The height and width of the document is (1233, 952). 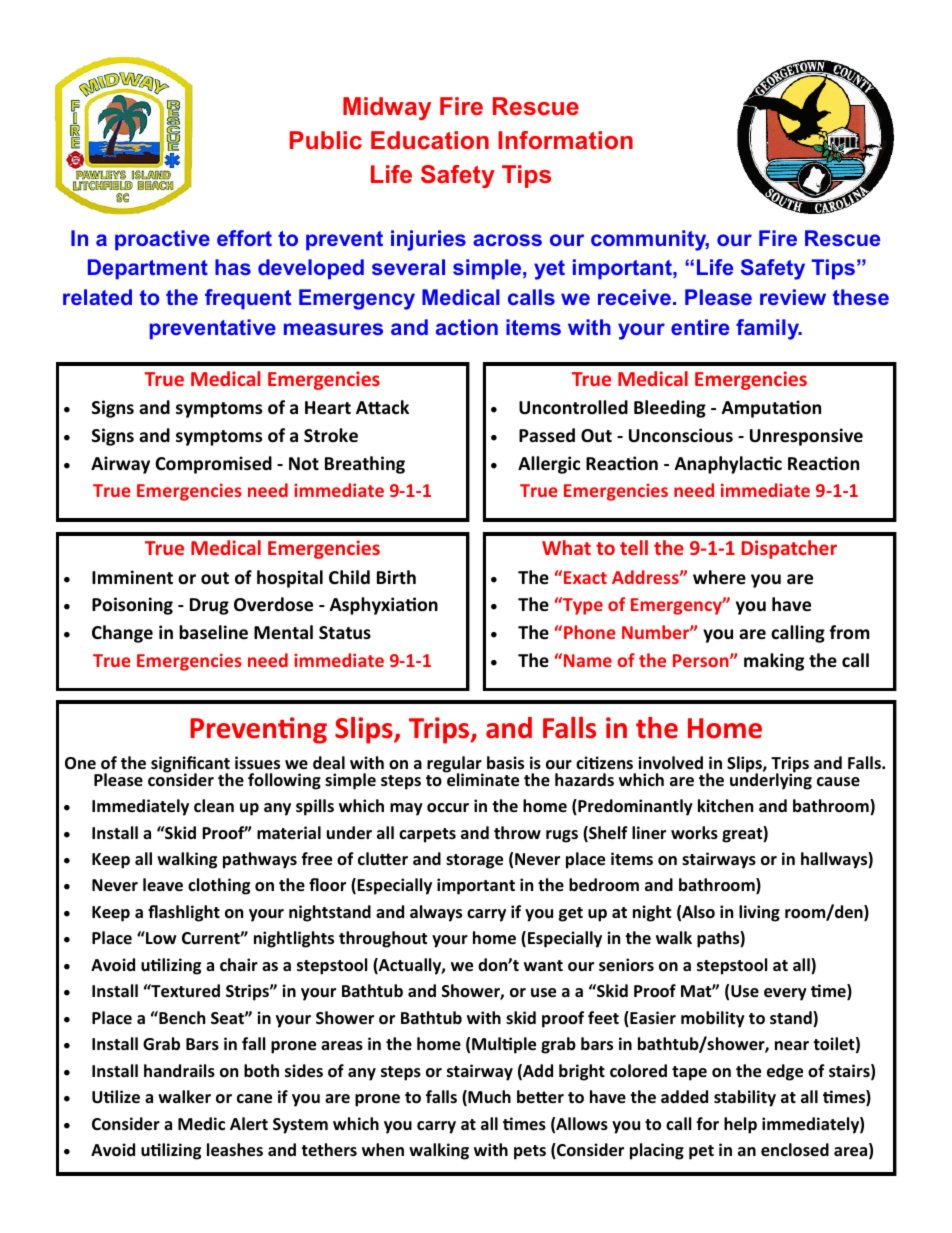 I want to click on Compromised, so click(x=213, y=465).
